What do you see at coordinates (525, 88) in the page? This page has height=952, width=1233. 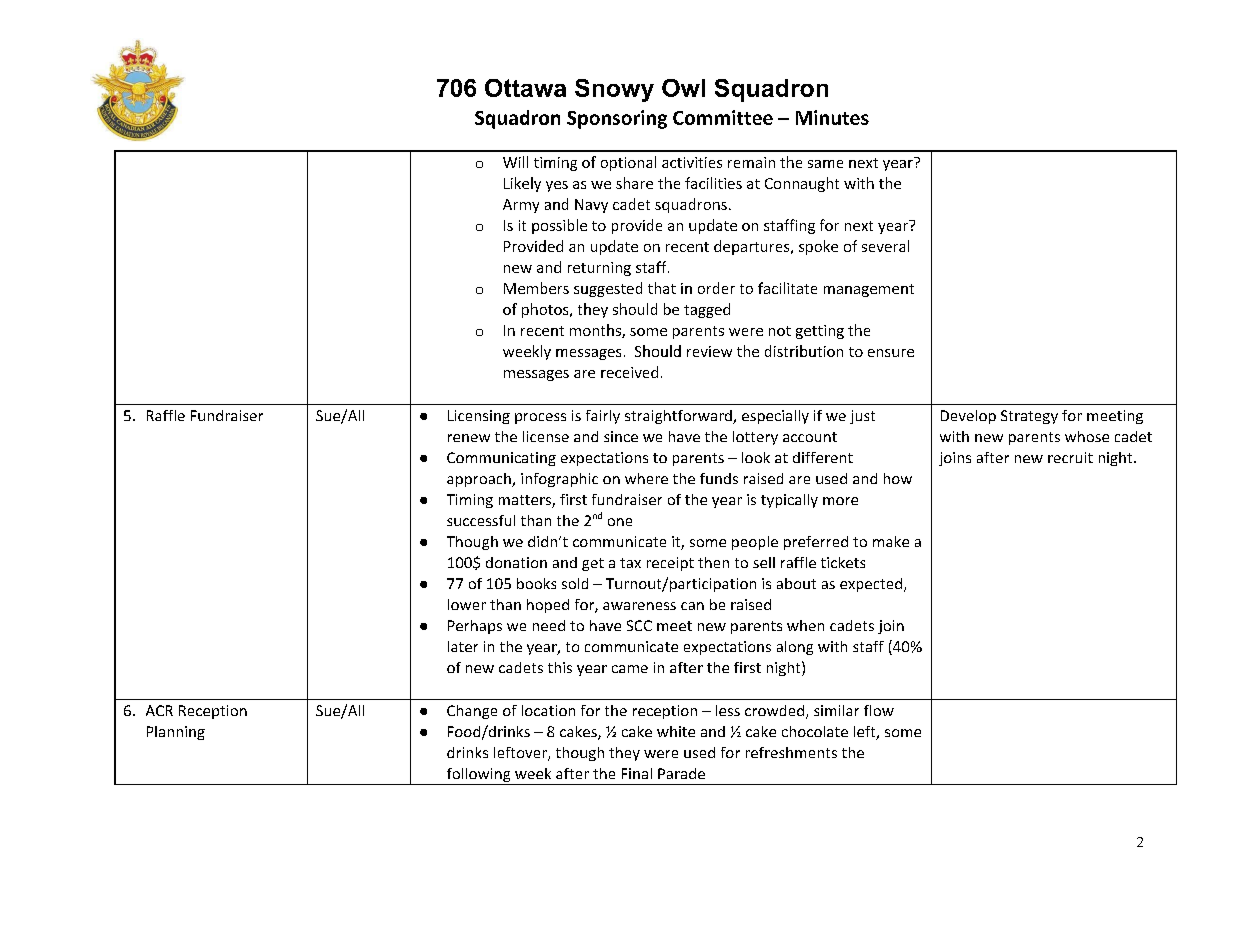 I see `Ottawa` at bounding box center [525, 88].
